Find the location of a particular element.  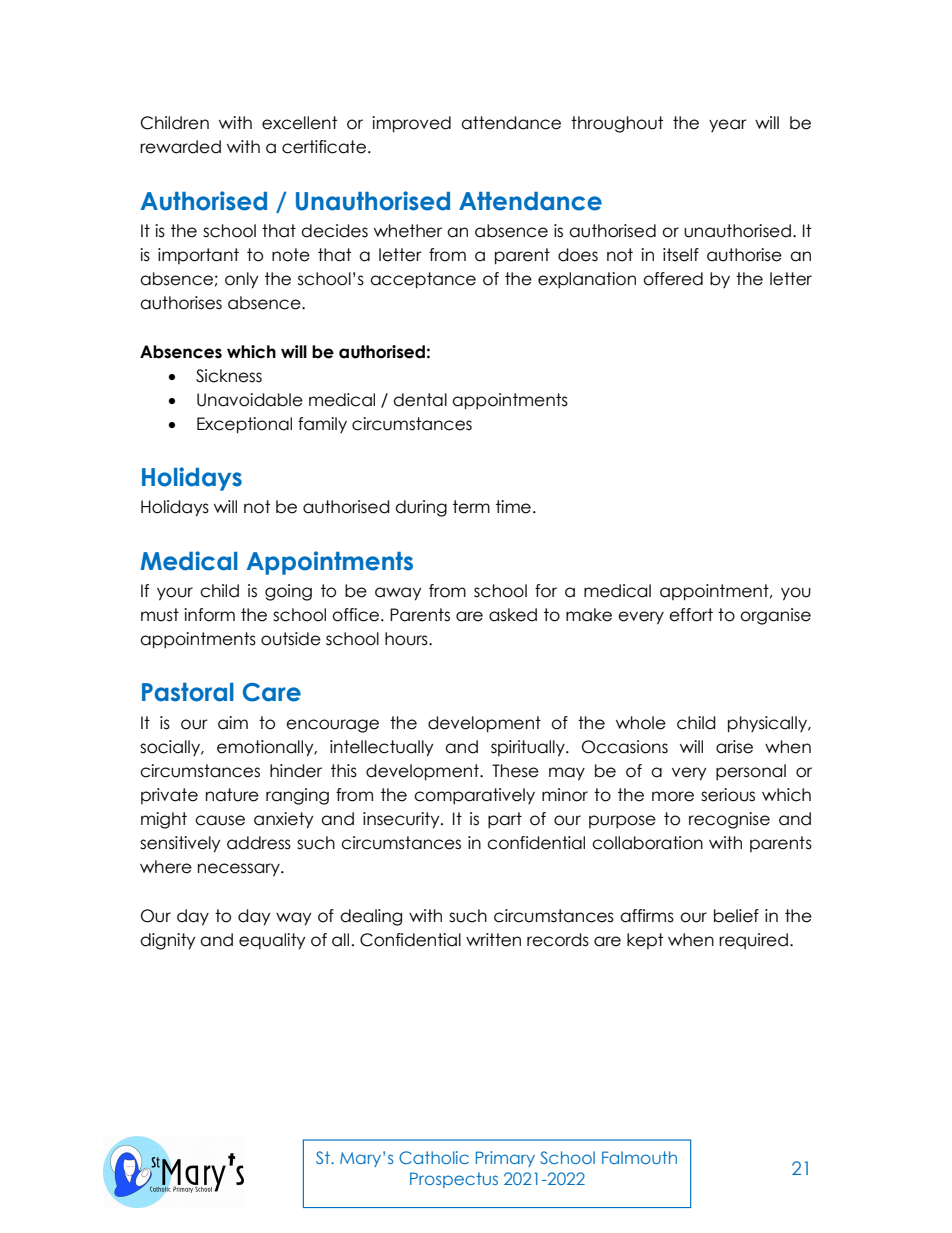

effort is located at coordinates (691, 615).
